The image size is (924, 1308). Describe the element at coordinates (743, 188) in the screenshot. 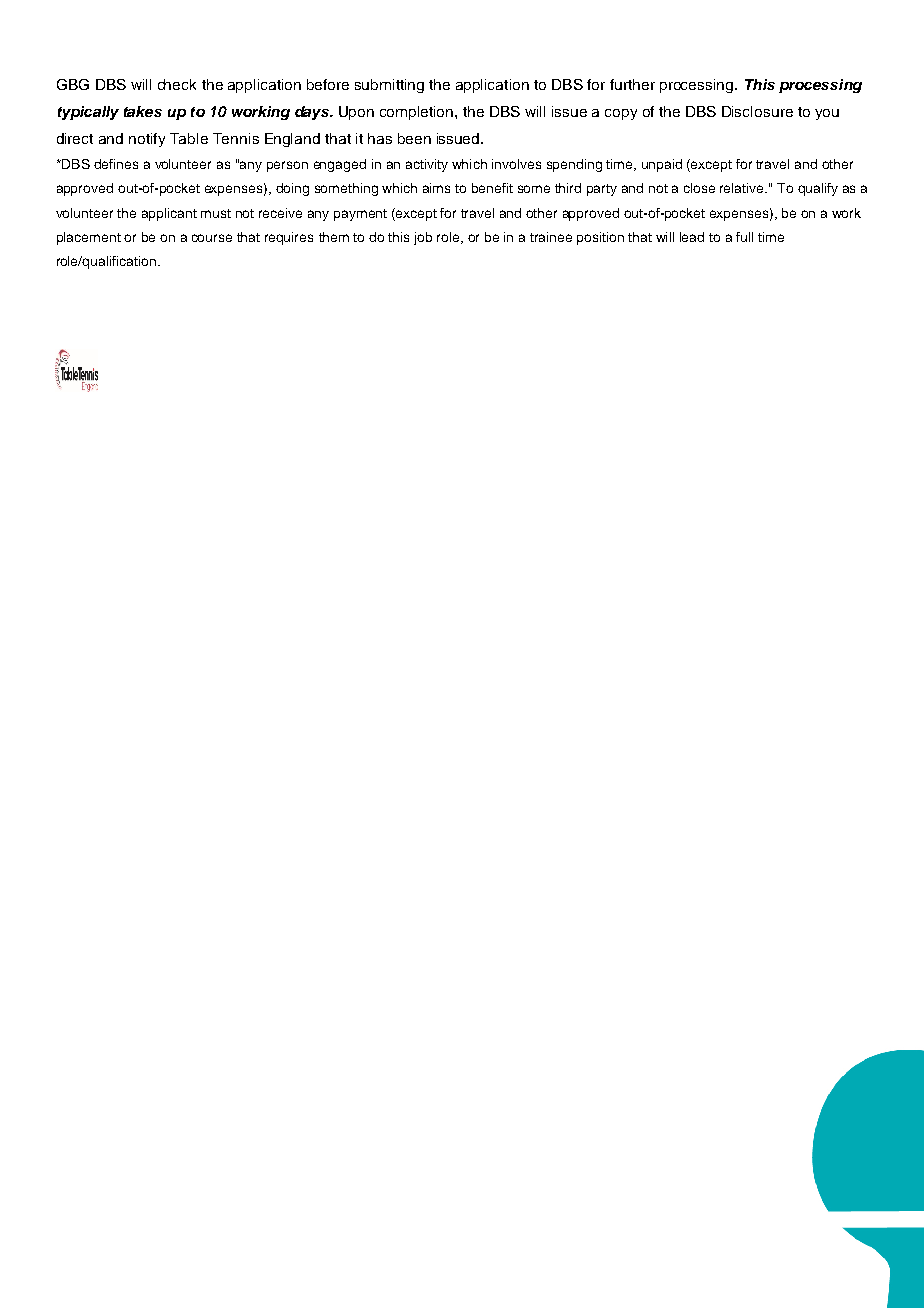

I see `relative` at that location.
